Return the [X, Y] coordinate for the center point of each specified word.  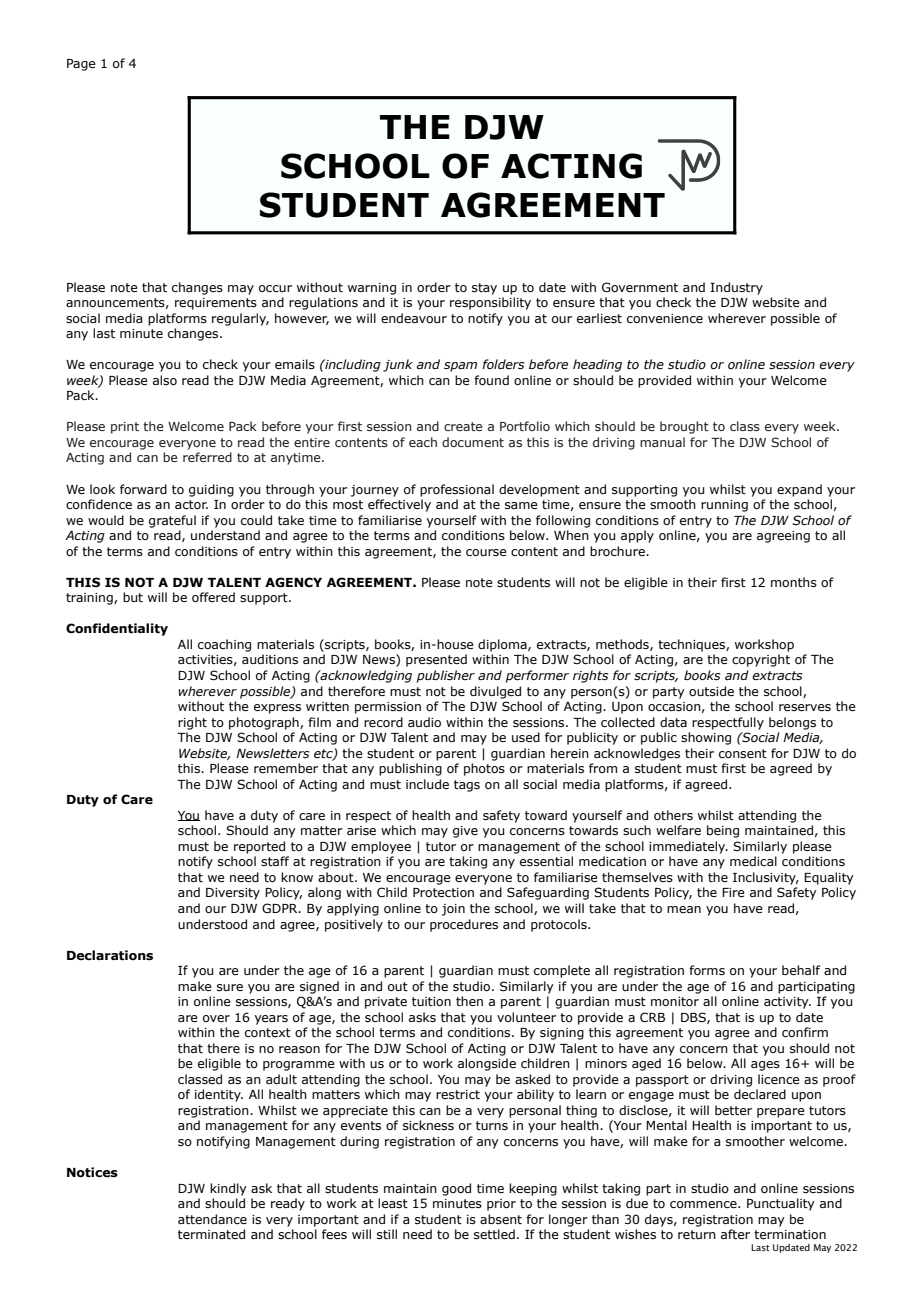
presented [436, 660]
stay [484, 289]
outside [711, 691]
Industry [736, 288]
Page [81, 65]
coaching [224, 645]
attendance [212, 1219]
